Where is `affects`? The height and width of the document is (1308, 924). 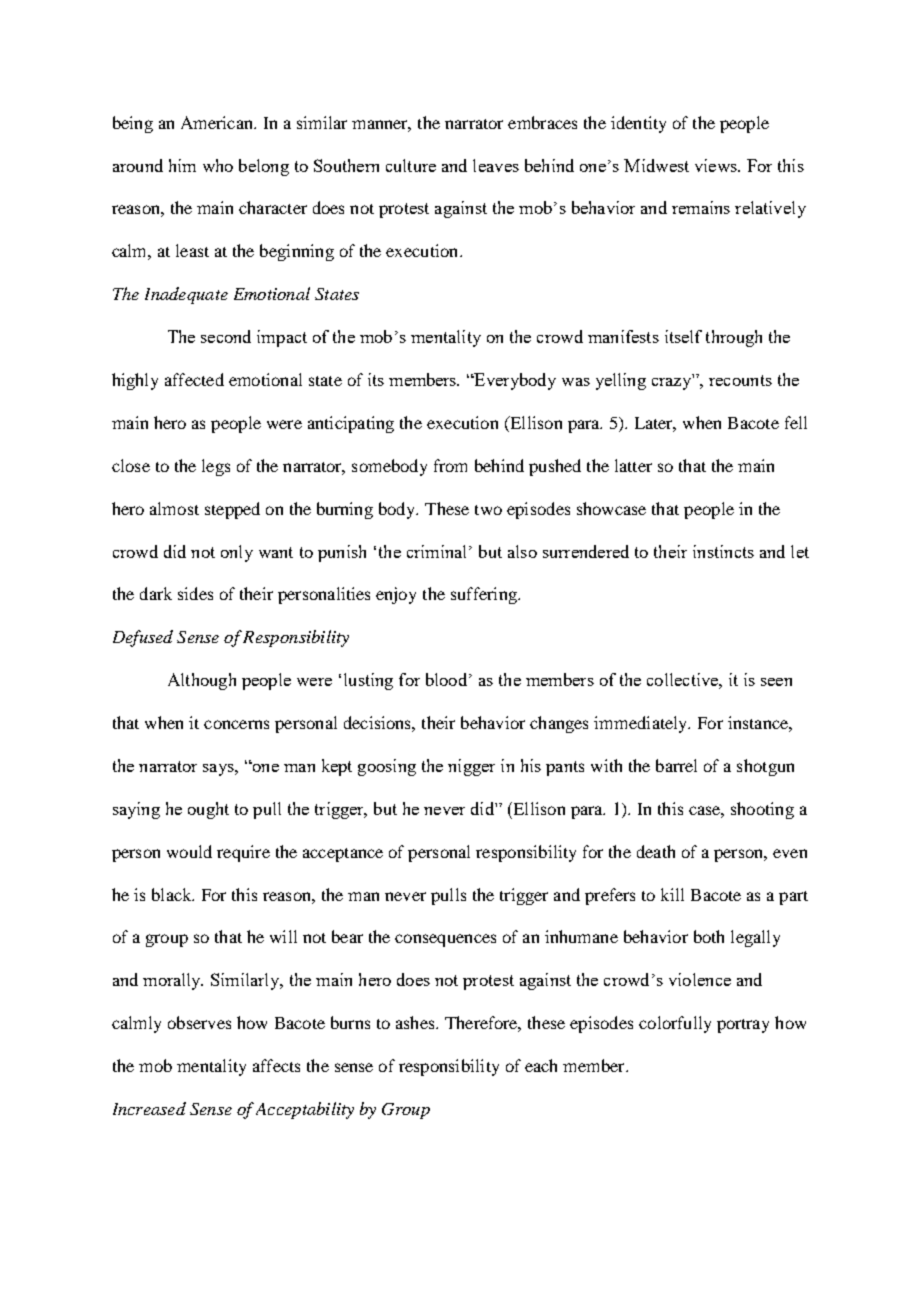
affects is located at coordinates (276, 1065).
